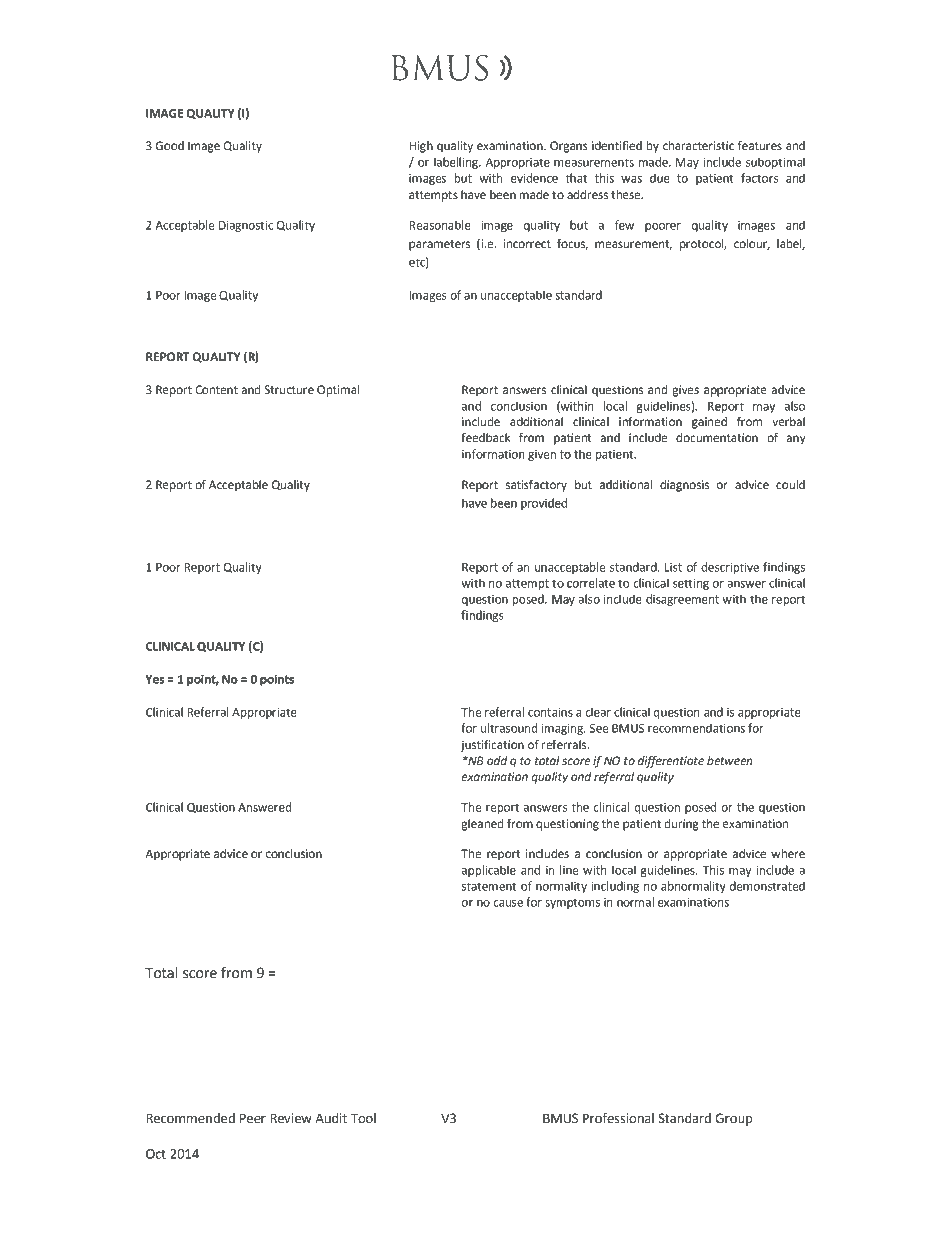 The height and width of the screenshot is (1233, 952). Describe the element at coordinates (216, 390) in the screenshot. I see `Content` at that location.
